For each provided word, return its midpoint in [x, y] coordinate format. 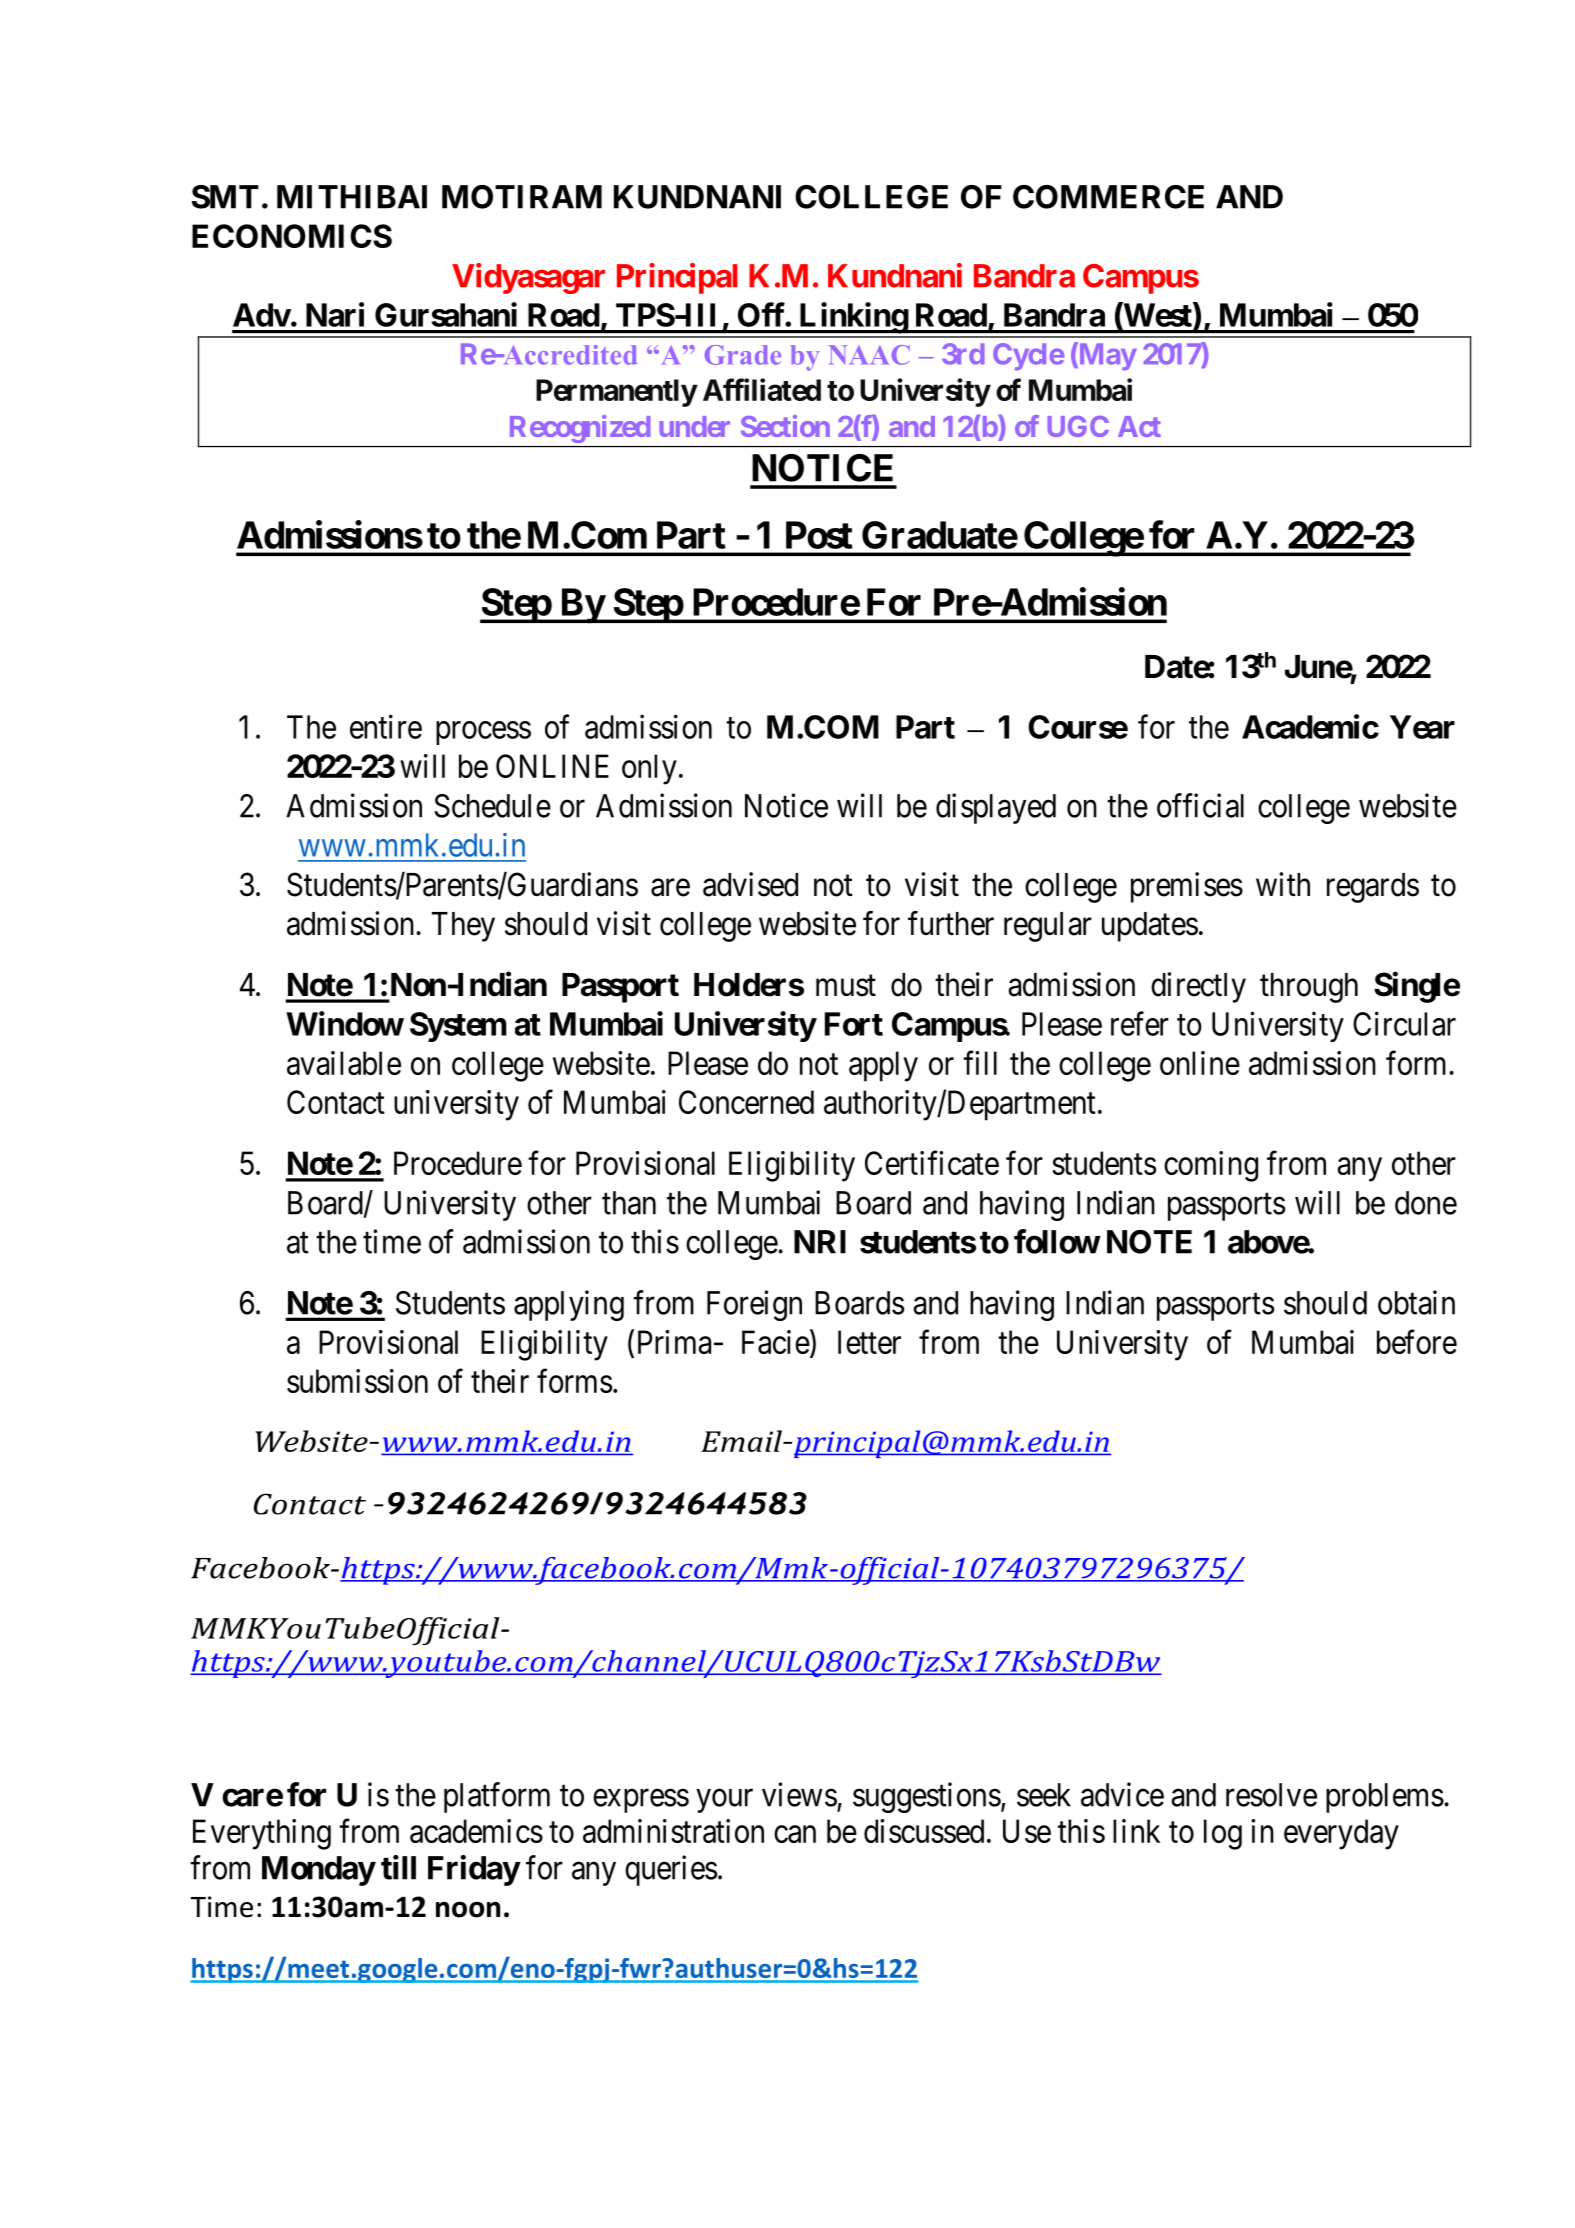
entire [386, 726]
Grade [743, 355]
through [1309, 988]
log [1223, 1834]
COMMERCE [1108, 197]
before [1417, 1341]
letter [869, 1342]
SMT [225, 197]
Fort [854, 1024]
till [398, 1867]
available [344, 1063]
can [795, 1834]
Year [1422, 727]
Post [819, 535]
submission [357, 1381]
